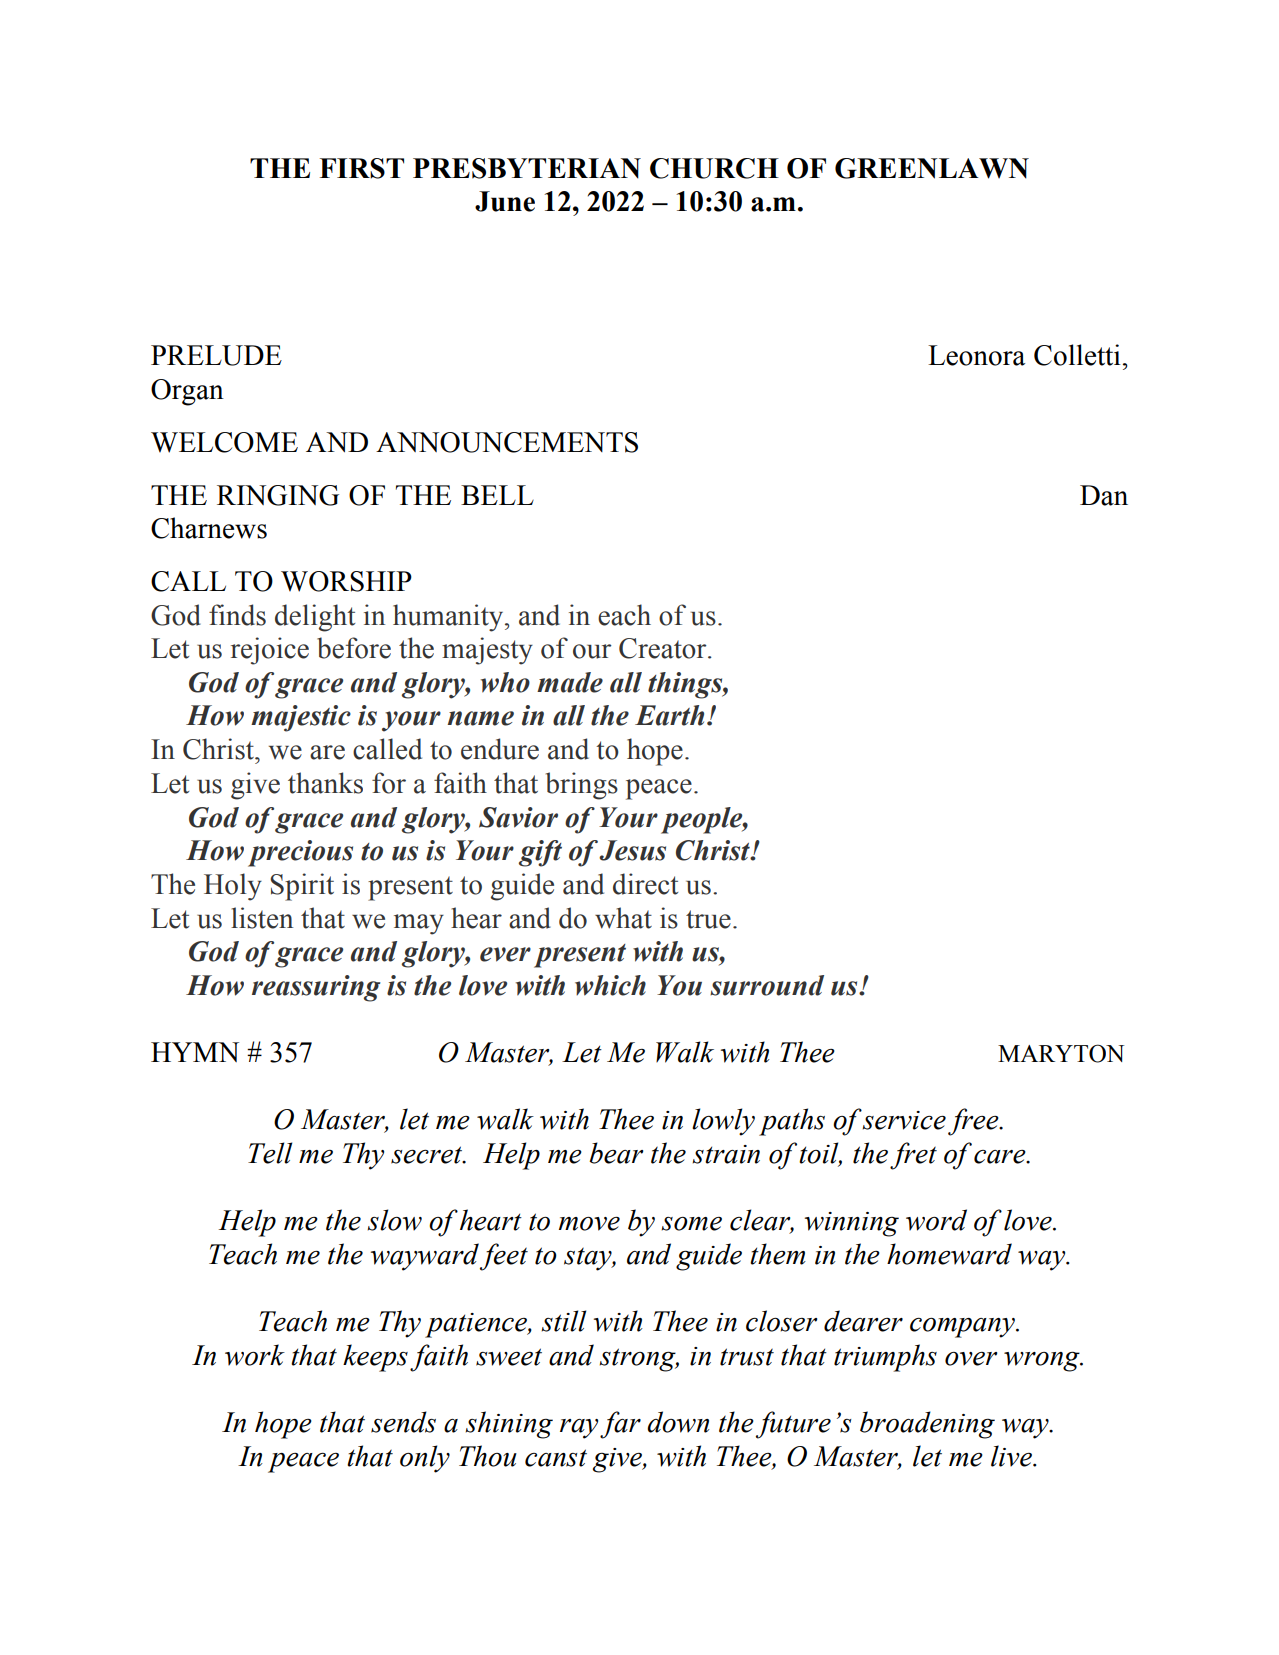 The image size is (1279, 1655). I want to click on word, so click(936, 1220).
